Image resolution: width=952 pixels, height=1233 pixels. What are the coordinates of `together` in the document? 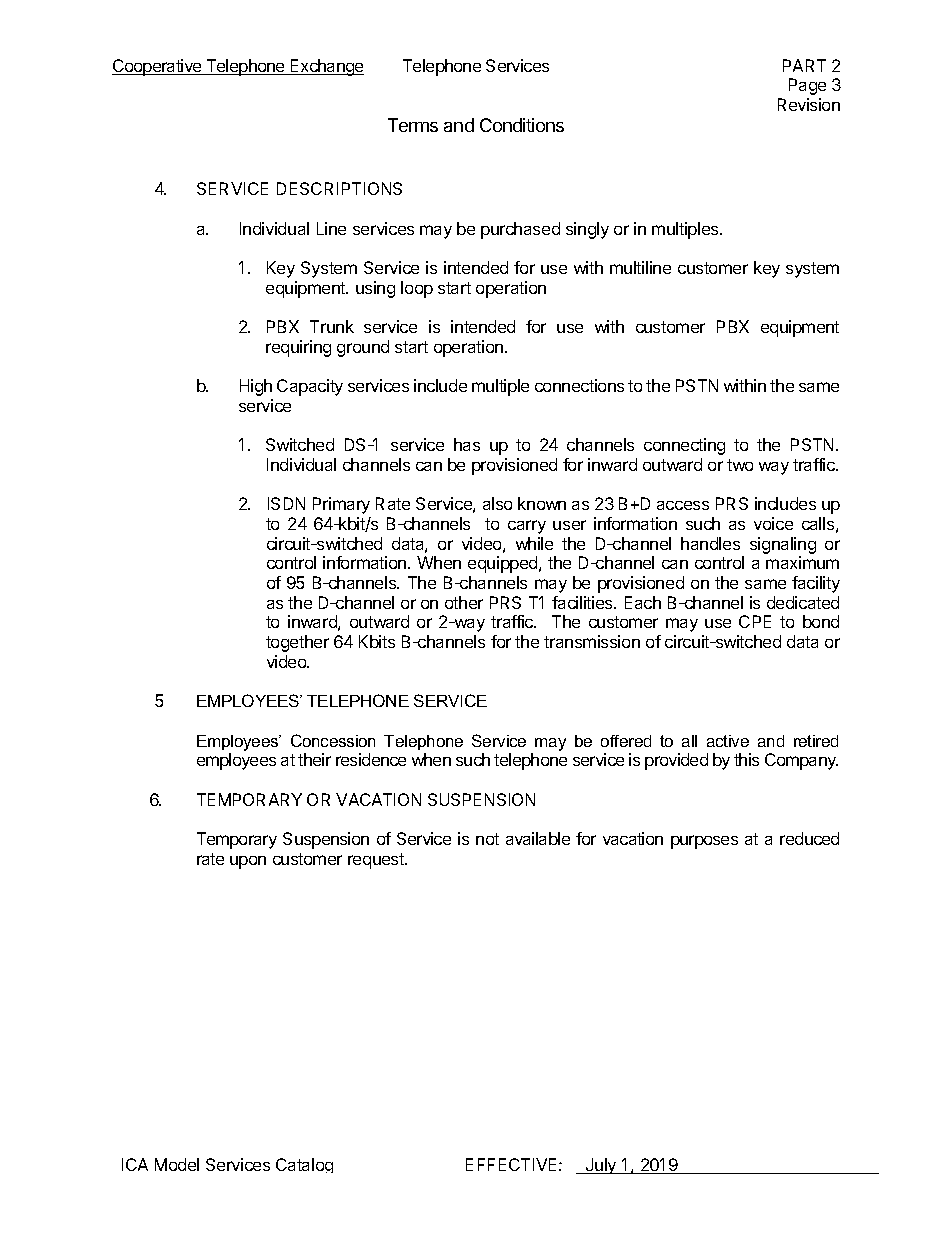 It's located at (297, 643).
